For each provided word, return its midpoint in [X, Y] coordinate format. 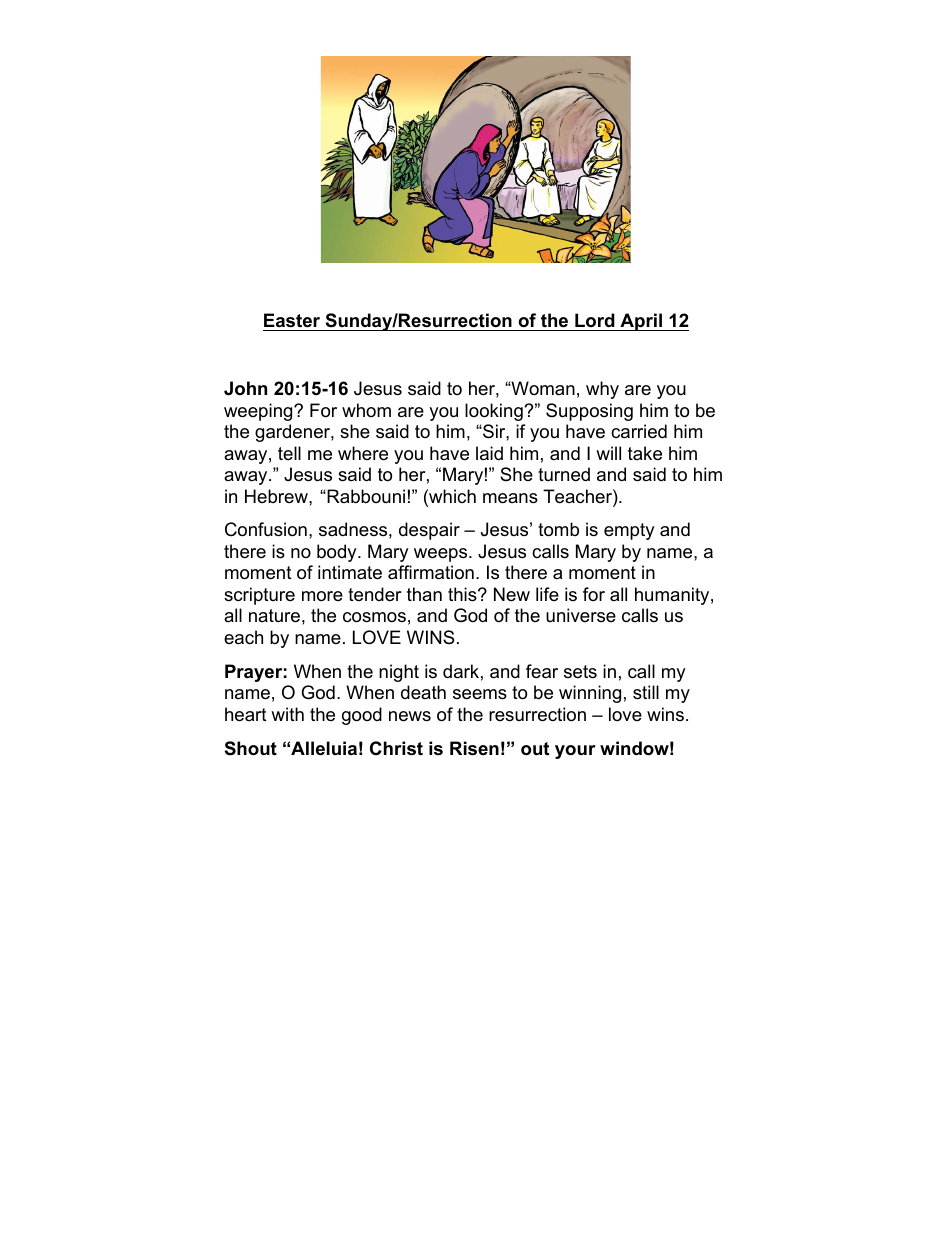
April [641, 322]
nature [274, 616]
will [608, 453]
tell [289, 453]
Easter [292, 320]
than [424, 594]
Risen [474, 748]
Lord [595, 320]
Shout [251, 748]
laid [489, 453]
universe [581, 615]
